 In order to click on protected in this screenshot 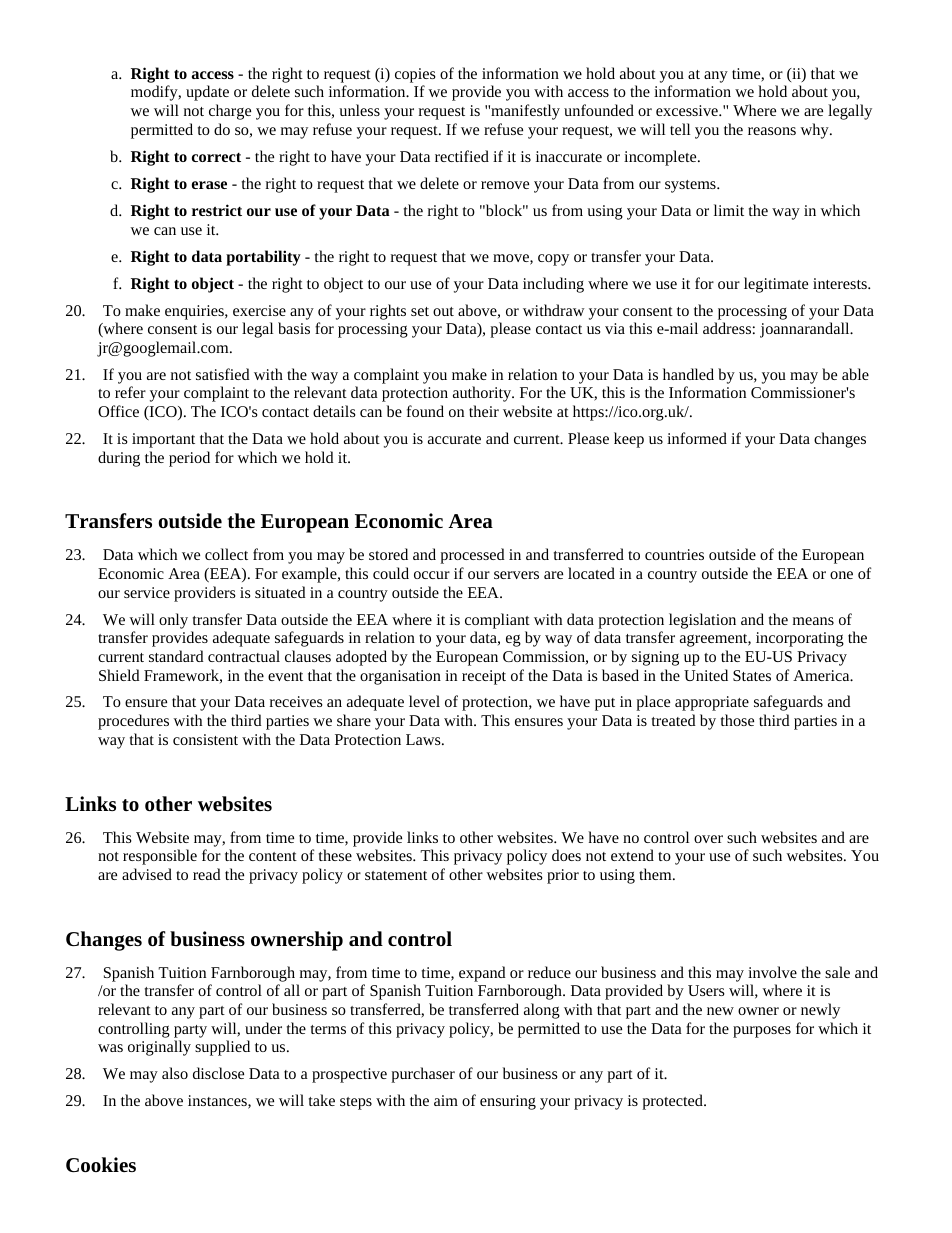, I will do `click(673, 1102)`.
